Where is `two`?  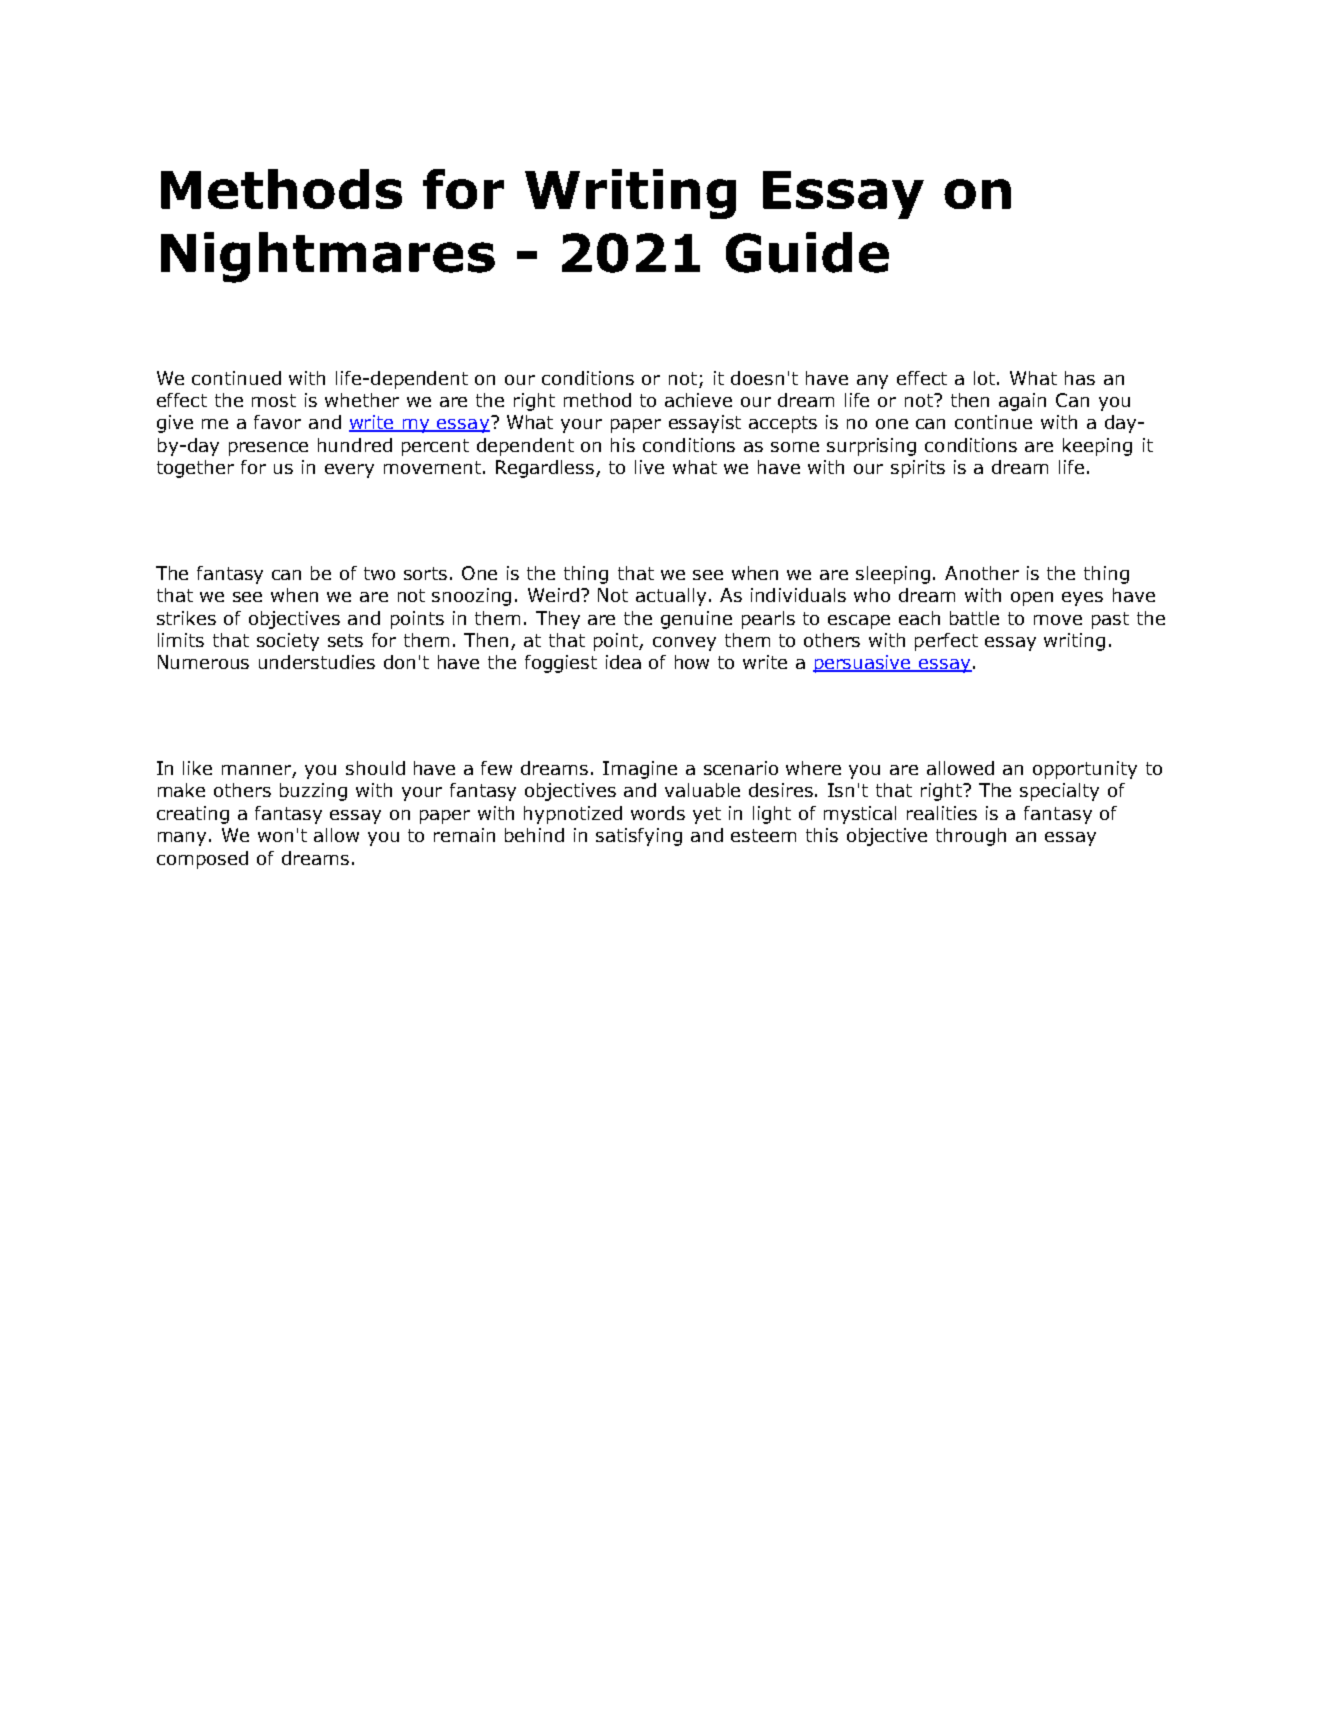
two is located at coordinates (379, 573).
